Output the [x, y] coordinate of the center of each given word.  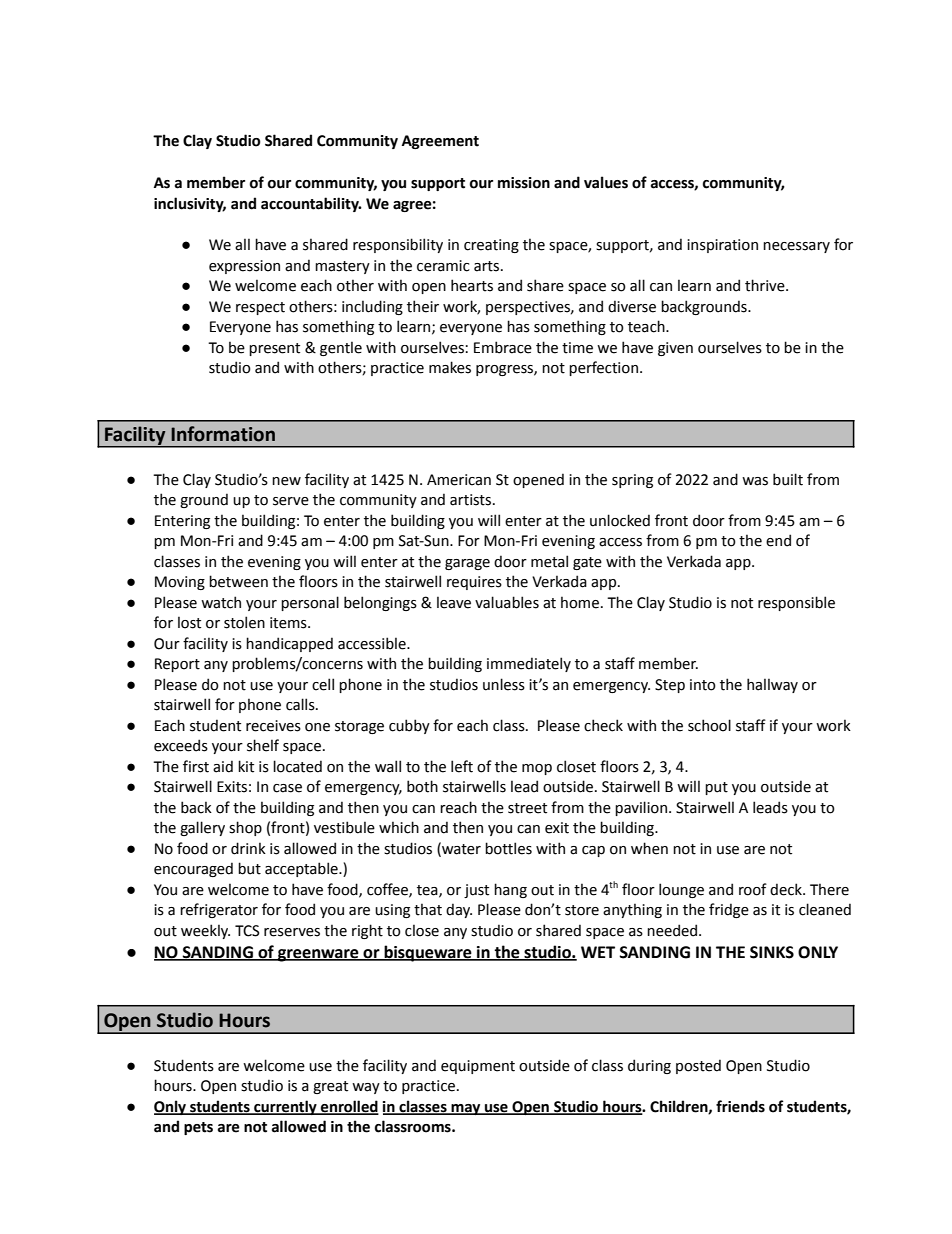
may [466, 1109]
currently [285, 1107]
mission [524, 183]
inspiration [722, 246]
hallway [772, 685]
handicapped [289, 644]
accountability [311, 204]
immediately [529, 664]
